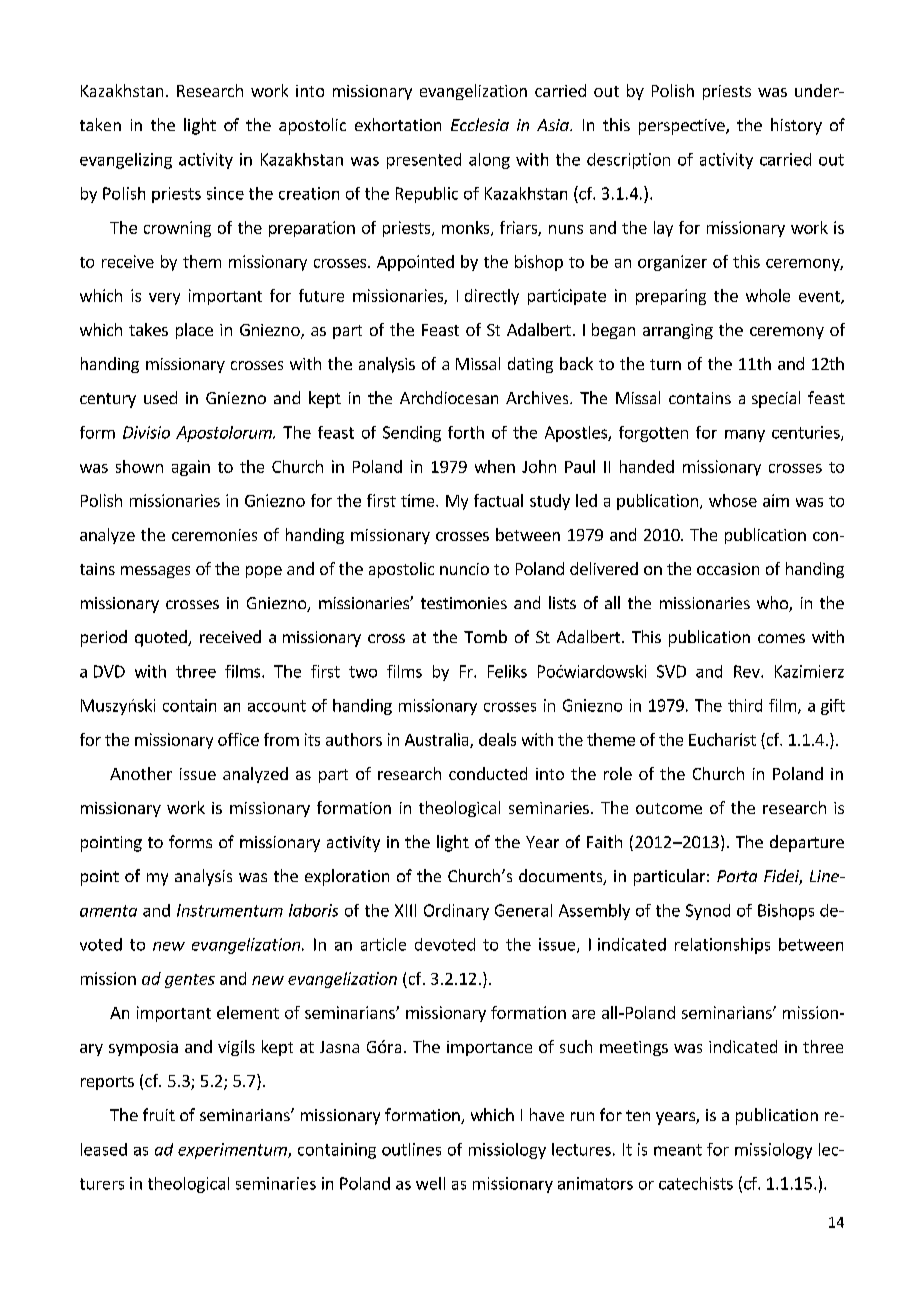  What do you see at coordinates (225, 193) in the screenshot?
I see `since` at bounding box center [225, 193].
